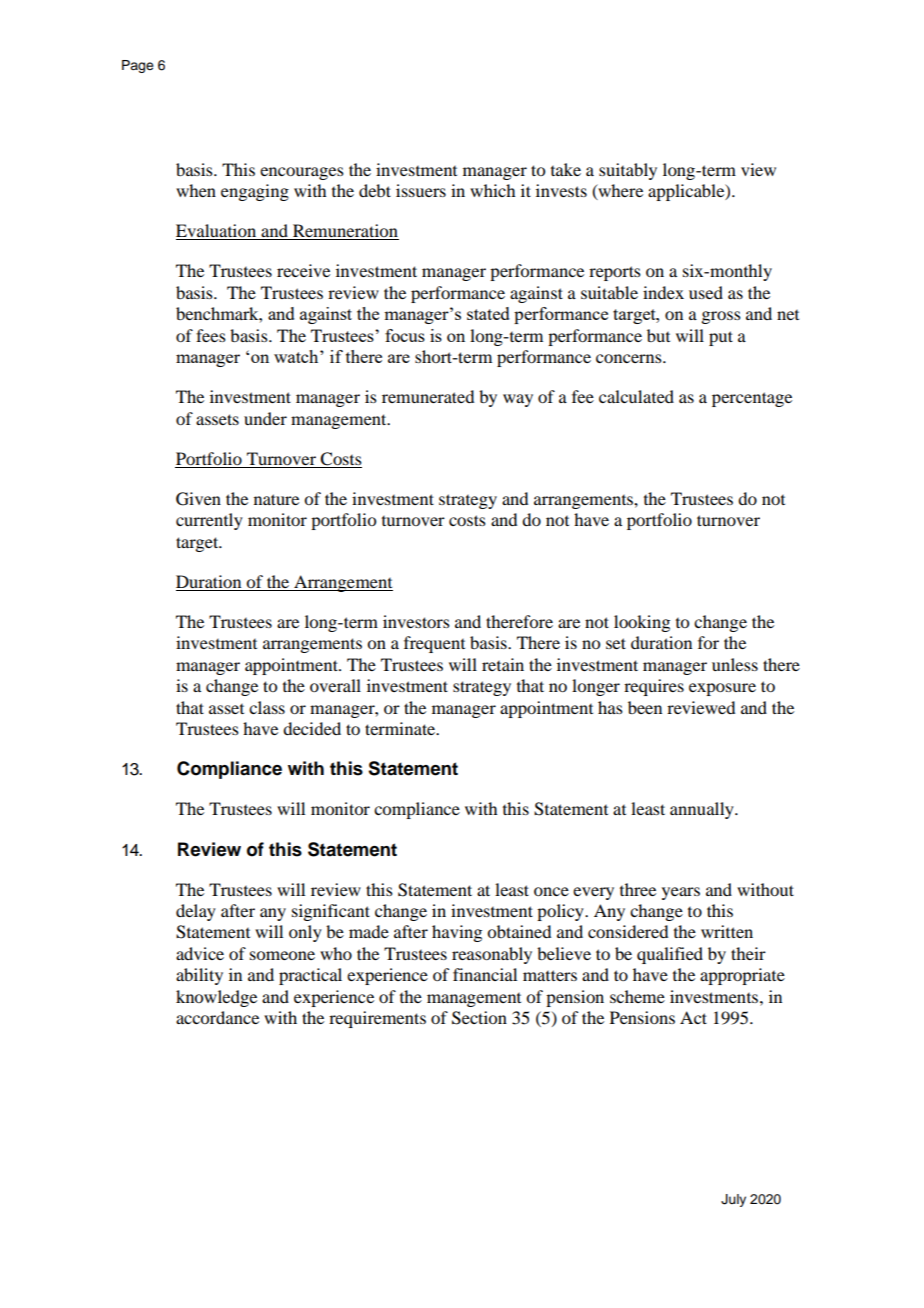 This document has height=1308, width=924. I want to click on Page, so click(138, 66).
